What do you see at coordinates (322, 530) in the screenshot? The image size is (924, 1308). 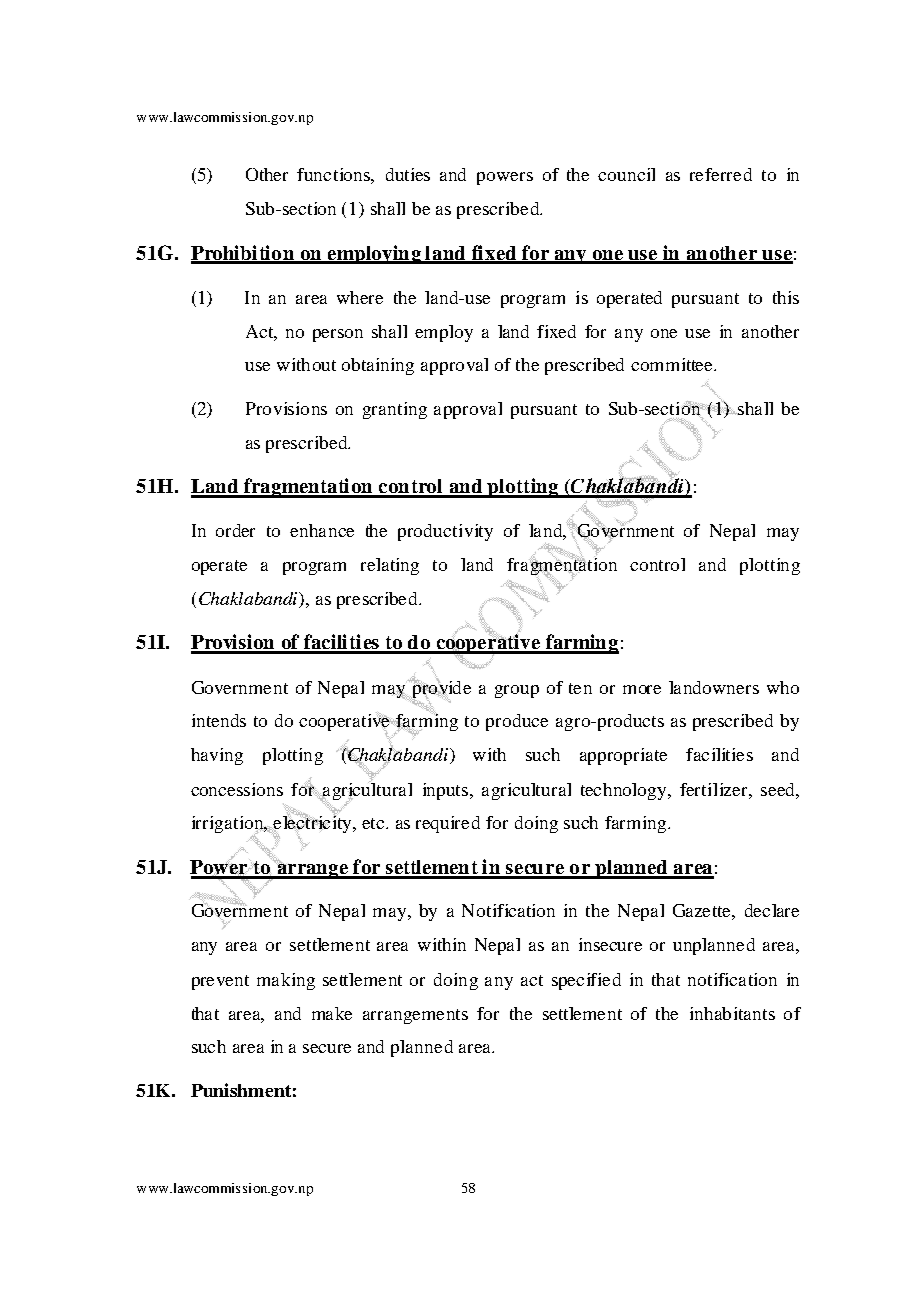 I see `enhance` at bounding box center [322, 530].
